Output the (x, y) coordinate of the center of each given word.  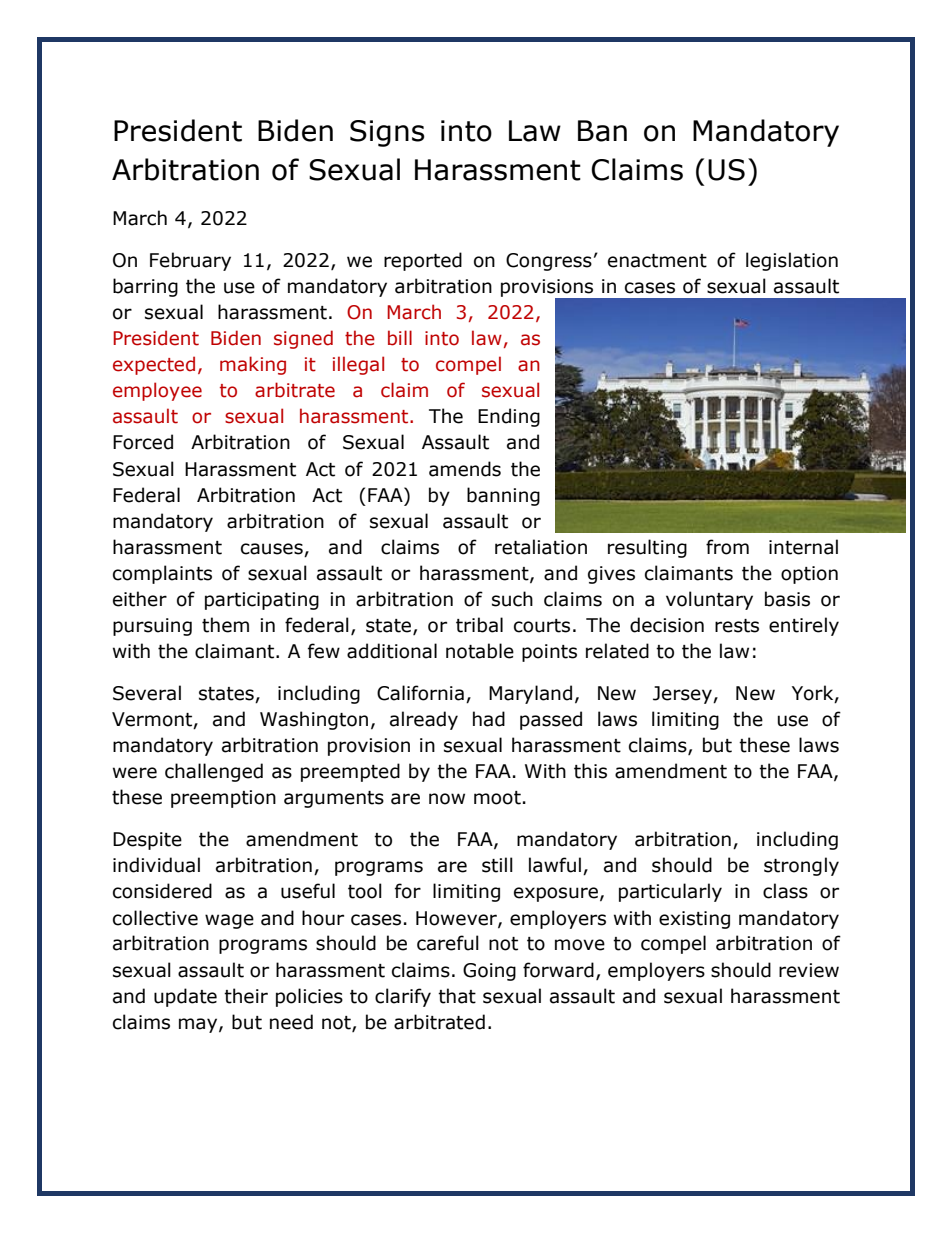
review (809, 970)
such (512, 599)
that (457, 996)
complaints (162, 574)
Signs (387, 133)
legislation (792, 261)
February (190, 261)
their (246, 996)
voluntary (709, 600)
